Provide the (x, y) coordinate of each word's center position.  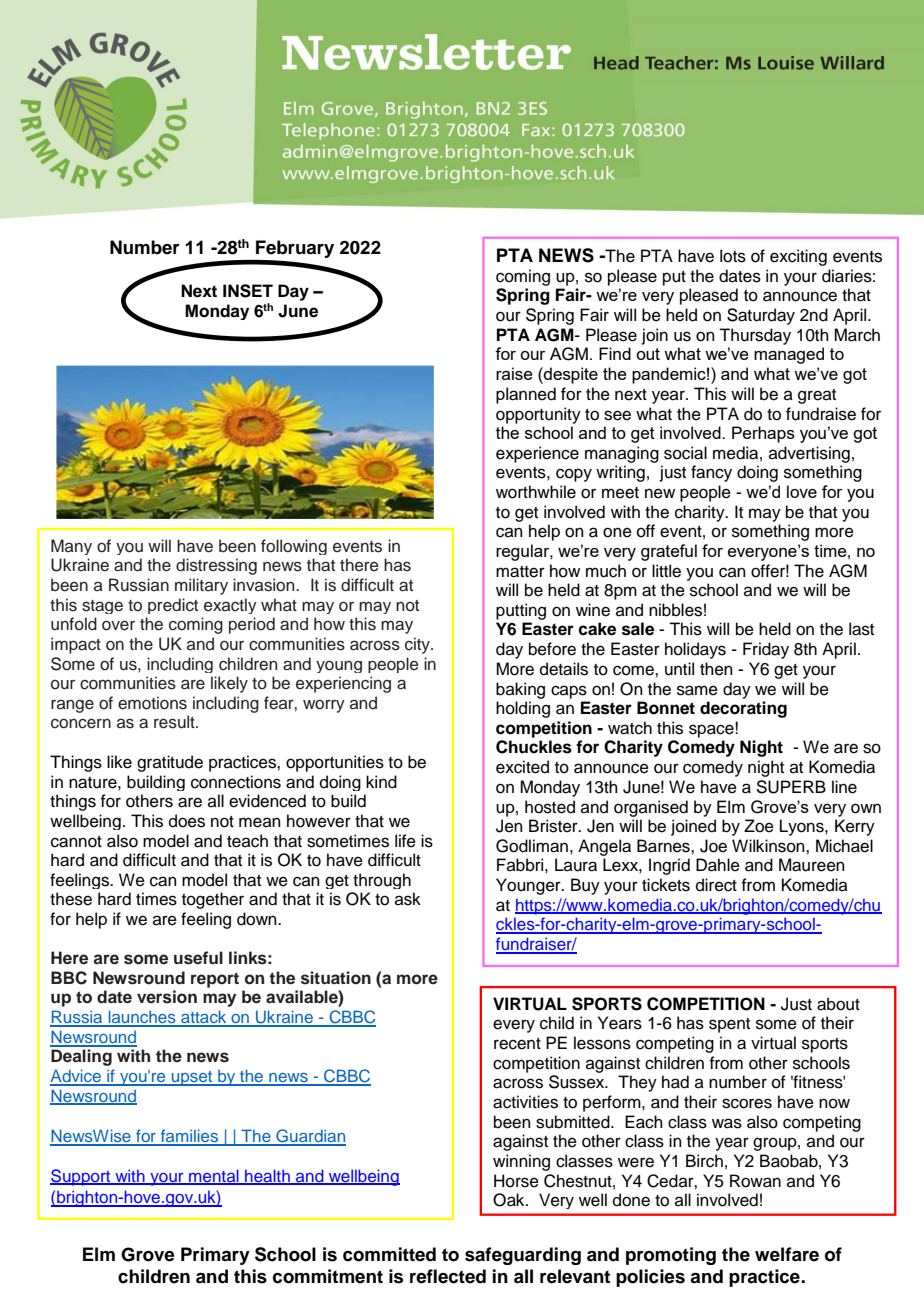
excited (522, 767)
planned (526, 395)
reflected (448, 1276)
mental (214, 1177)
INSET (248, 291)
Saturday (761, 316)
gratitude (170, 763)
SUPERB (791, 787)
